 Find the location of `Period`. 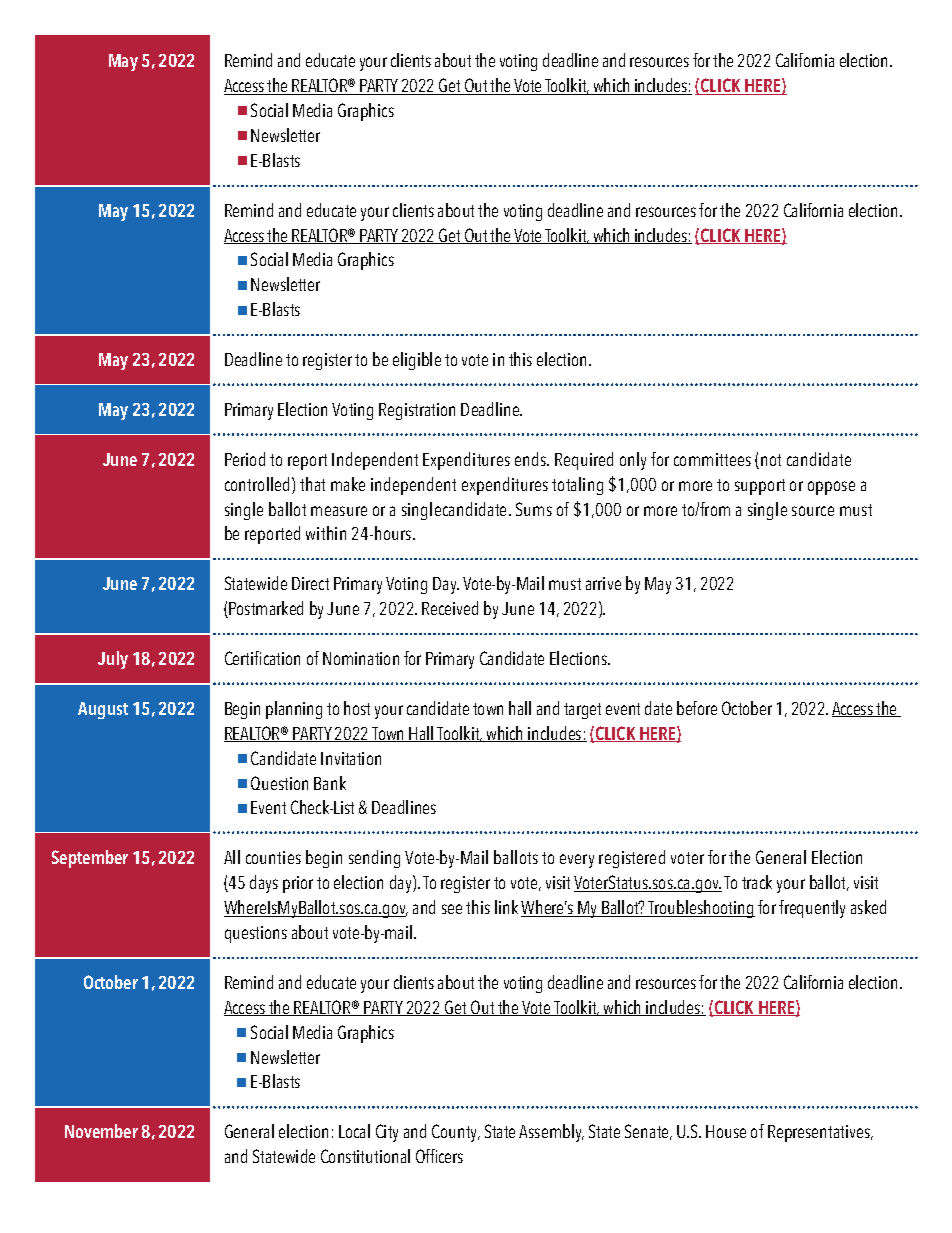

Period is located at coordinates (245, 459).
